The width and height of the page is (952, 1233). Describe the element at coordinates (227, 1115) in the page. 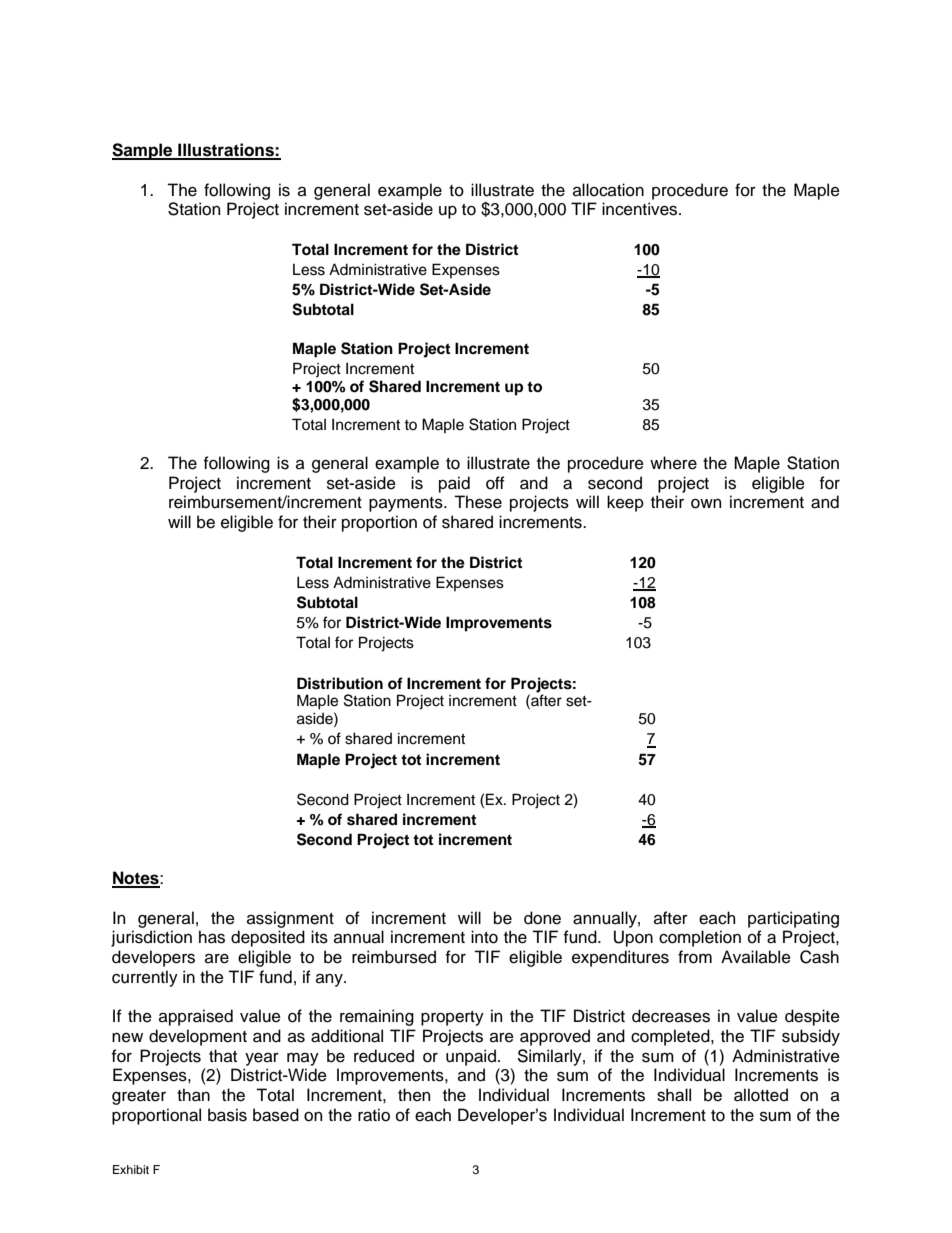

I see `basis` at that location.
